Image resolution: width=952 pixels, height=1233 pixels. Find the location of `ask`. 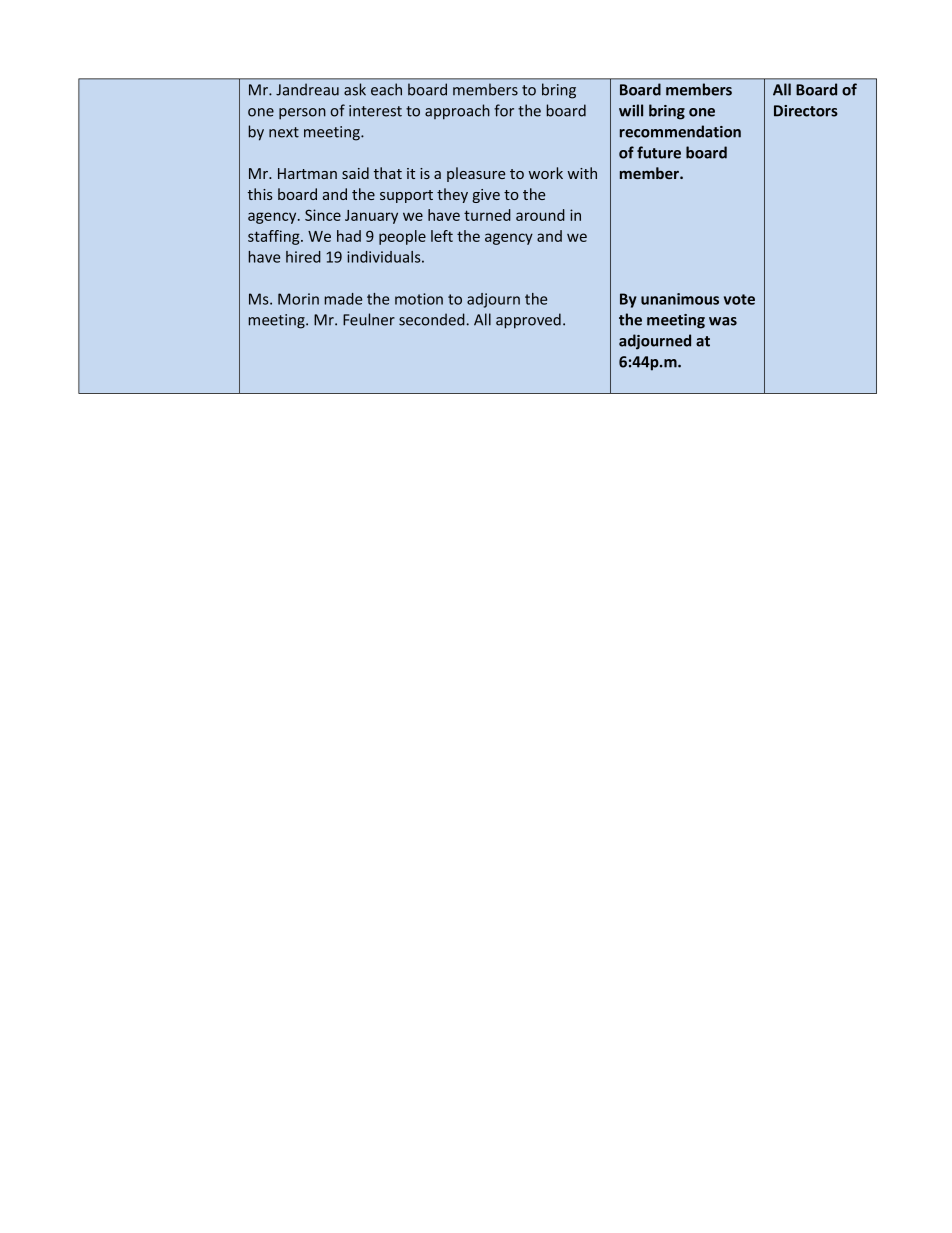

ask is located at coordinates (355, 89).
